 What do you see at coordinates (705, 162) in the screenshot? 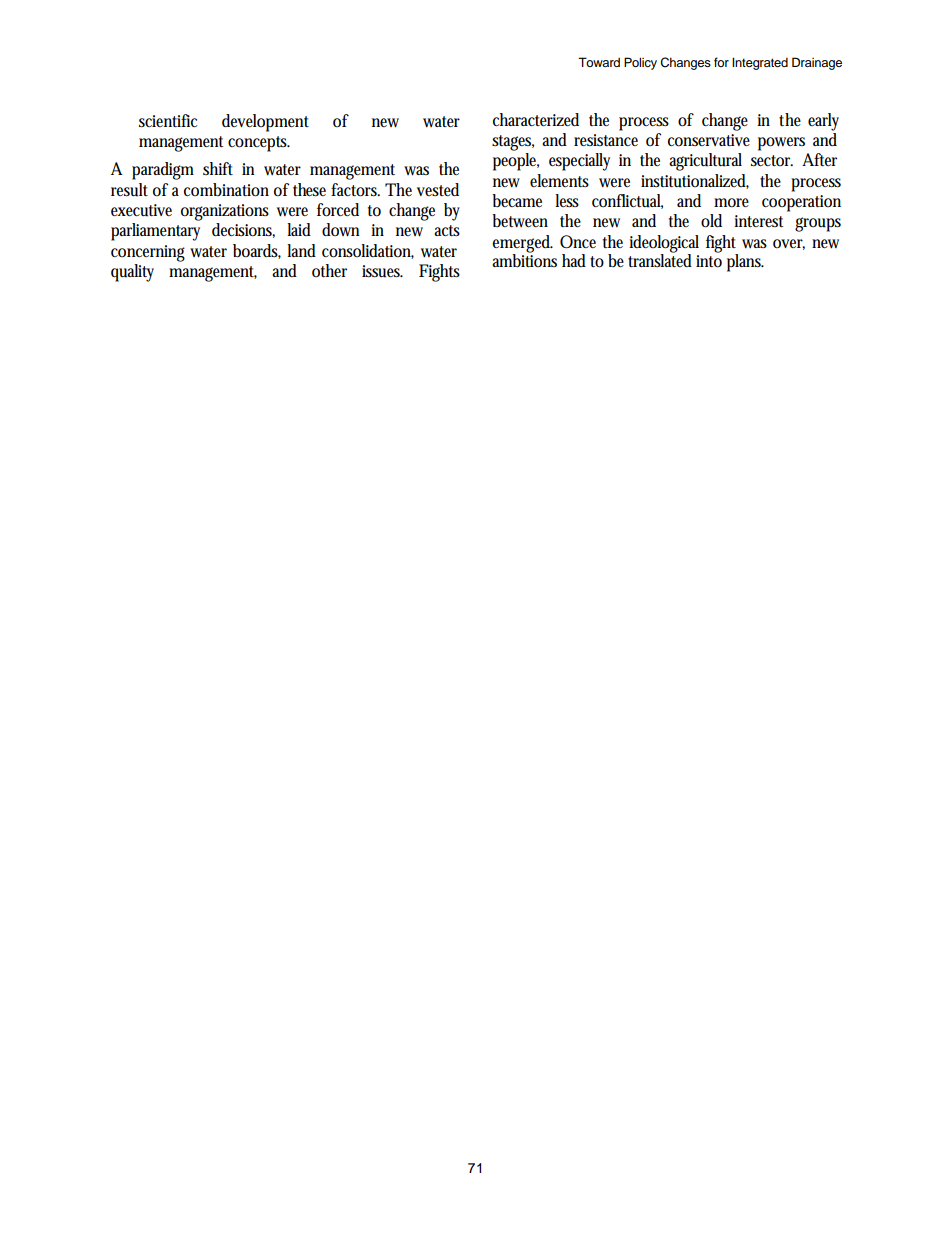
I see `agricultural` at bounding box center [705, 162].
